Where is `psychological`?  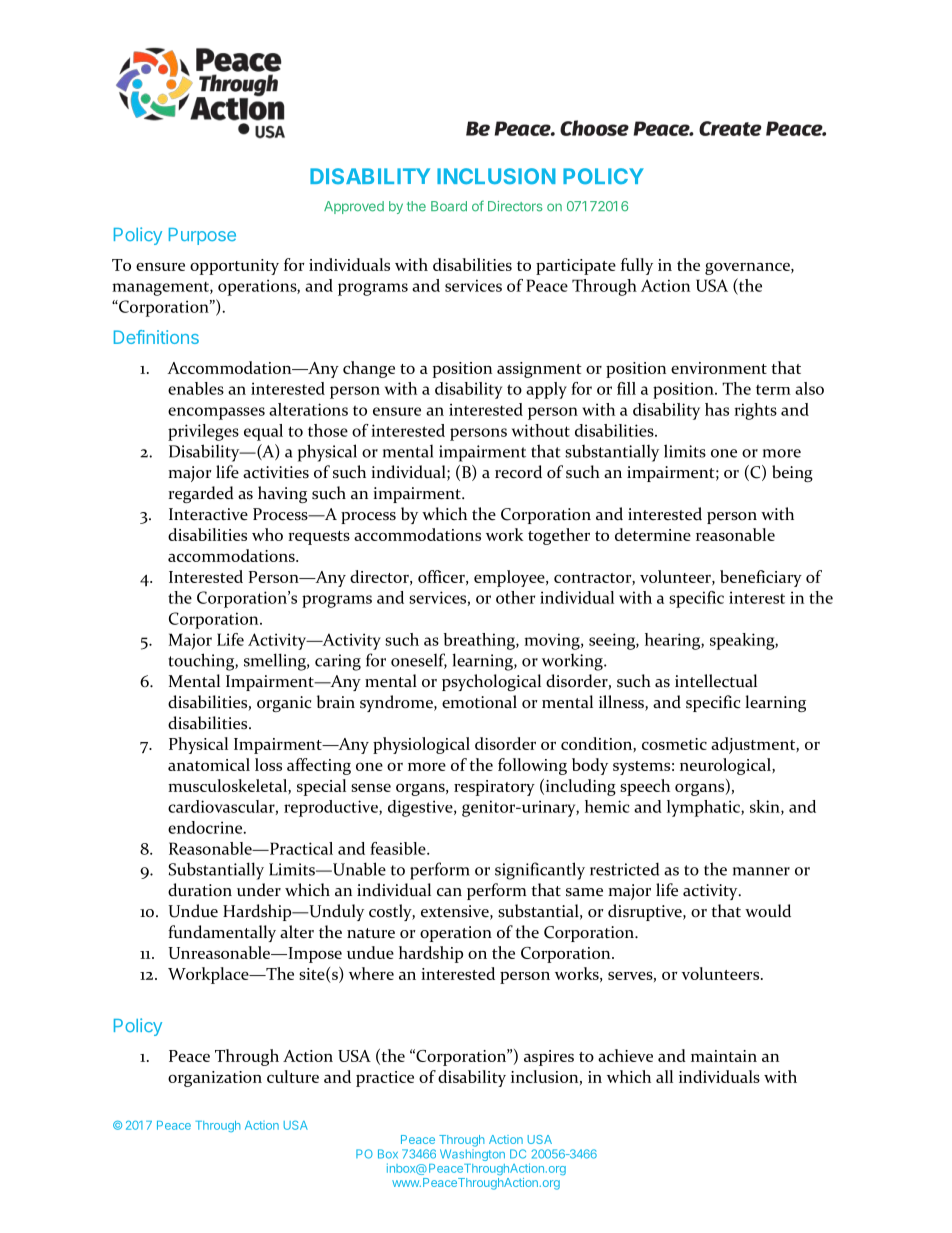 psychological is located at coordinates (491, 682).
